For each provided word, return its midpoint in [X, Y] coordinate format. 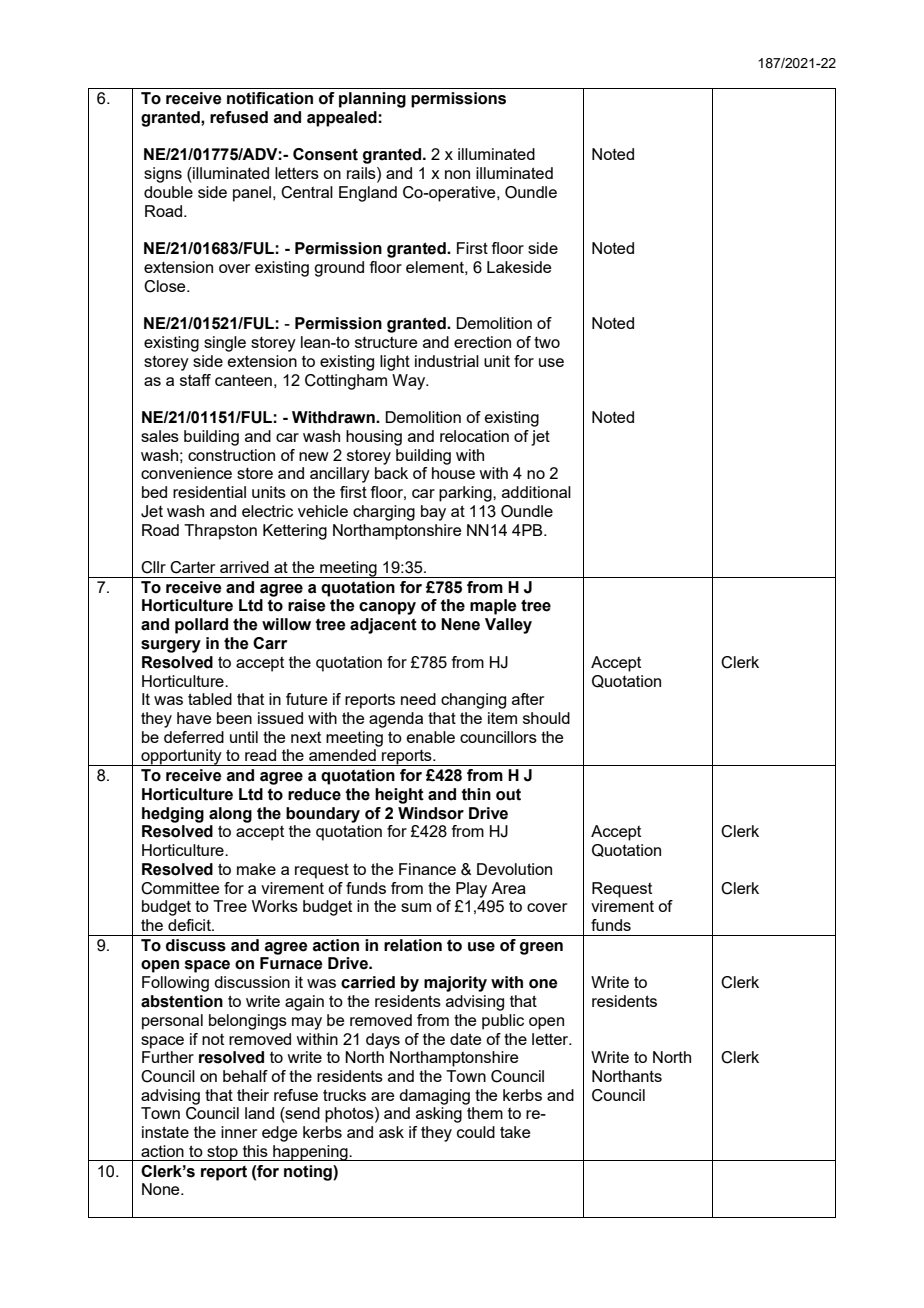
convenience [186, 473]
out [508, 795]
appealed [342, 119]
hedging [173, 815]
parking [466, 494]
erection [482, 342]
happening [310, 1153]
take [515, 1132]
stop [222, 1153]
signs [163, 175]
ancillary [340, 475]
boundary [323, 815]
